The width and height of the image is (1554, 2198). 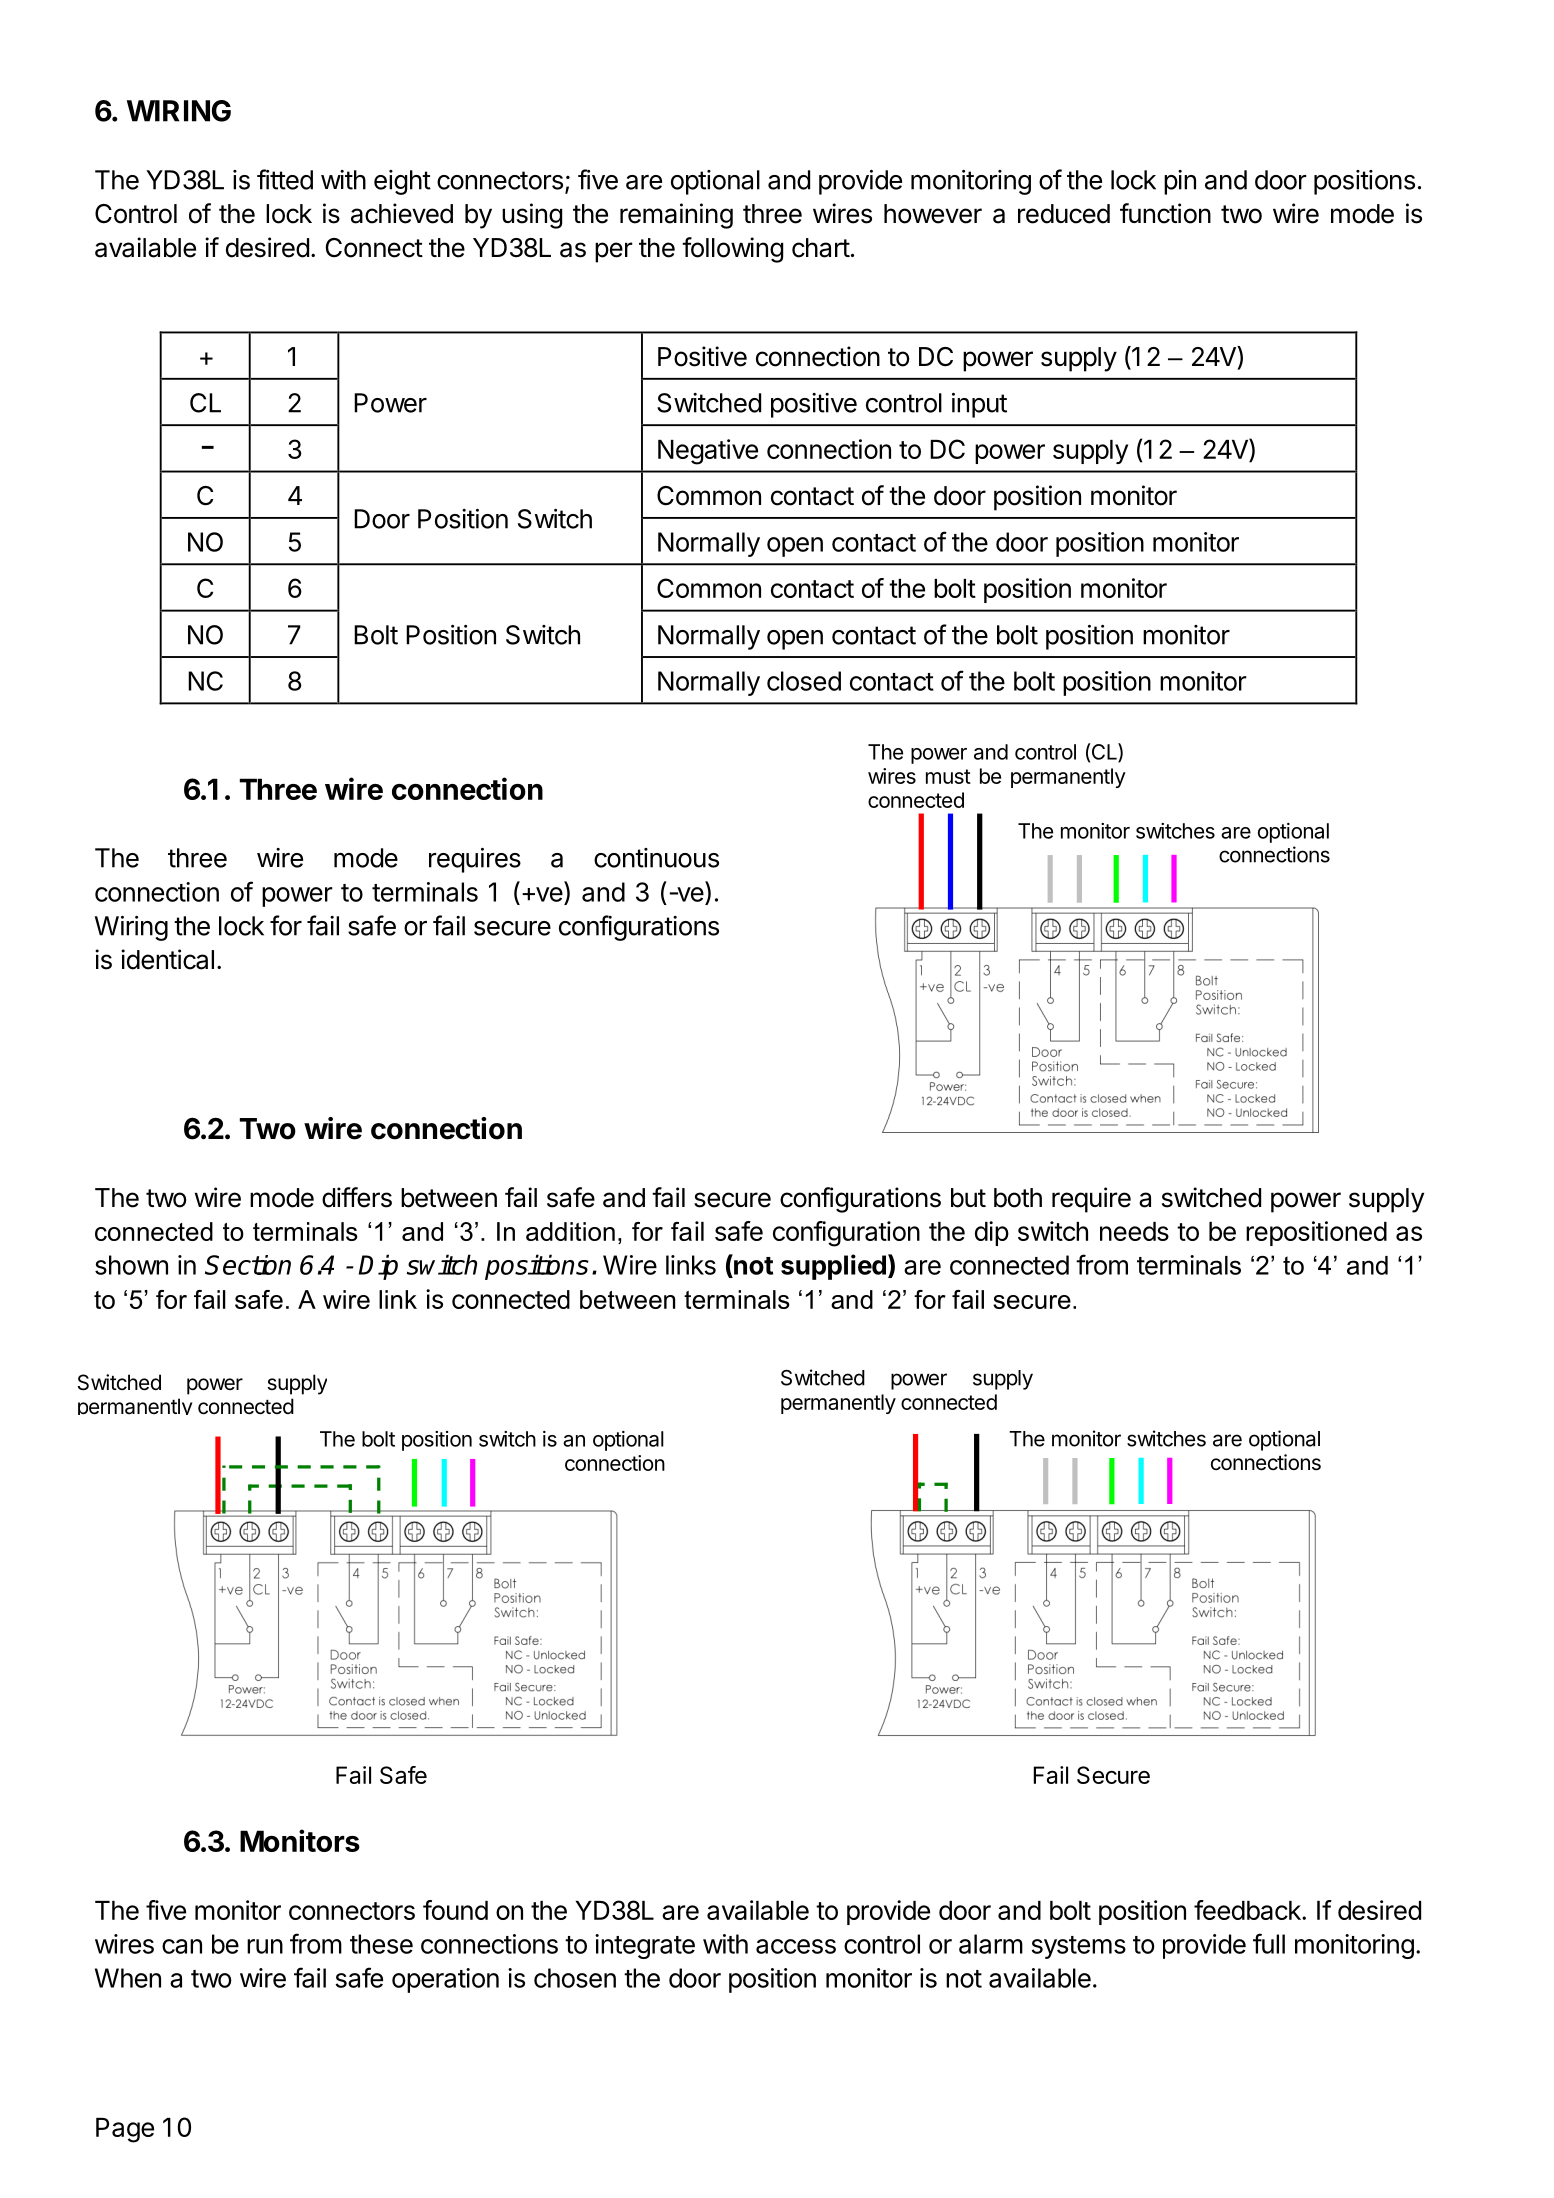 What do you see at coordinates (248, 1265) in the image?
I see `Section` at bounding box center [248, 1265].
